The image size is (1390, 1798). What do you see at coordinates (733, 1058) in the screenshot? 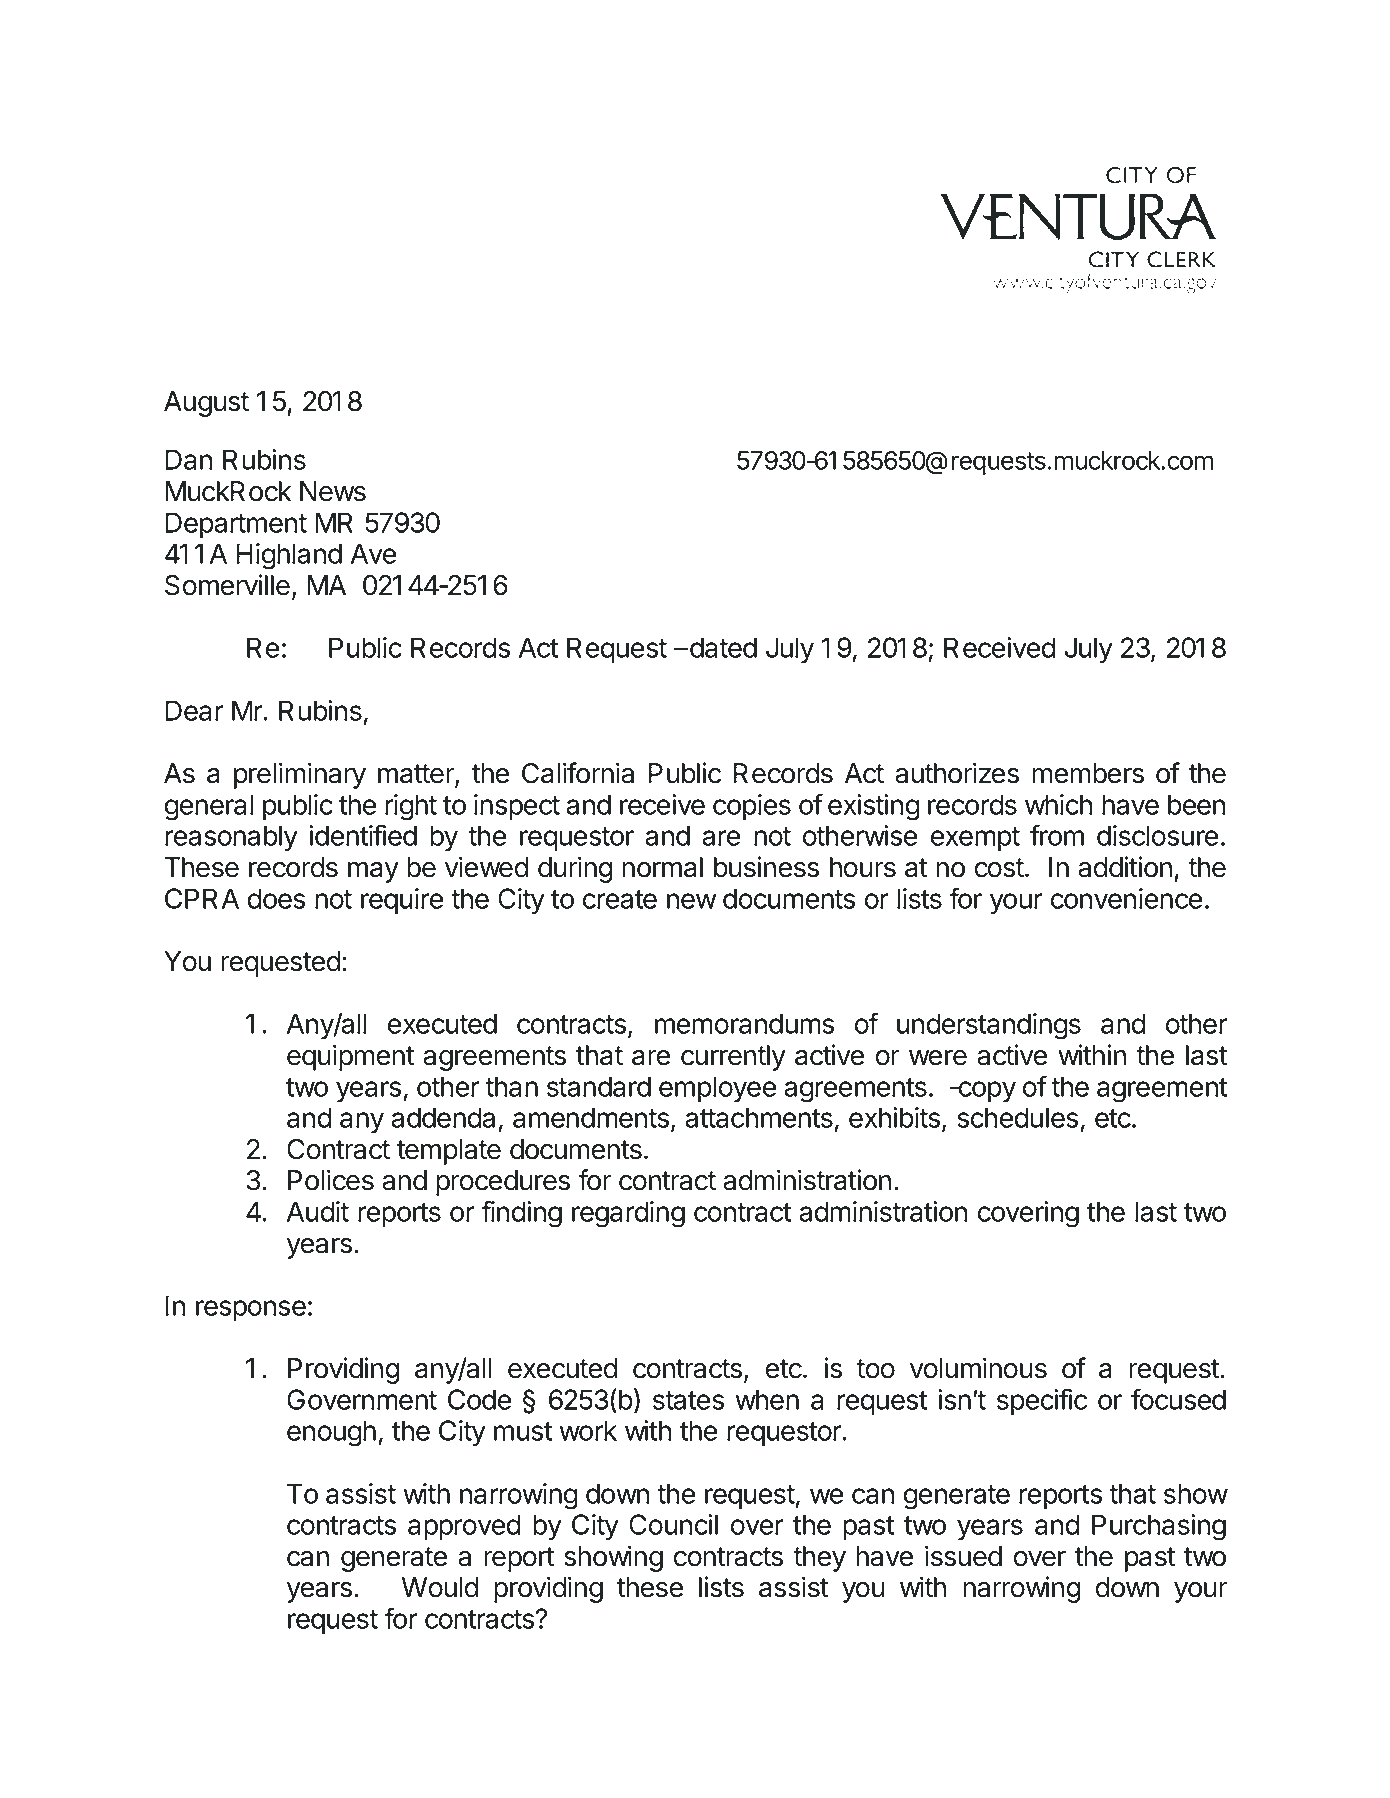
I see `currently` at bounding box center [733, 1058].
